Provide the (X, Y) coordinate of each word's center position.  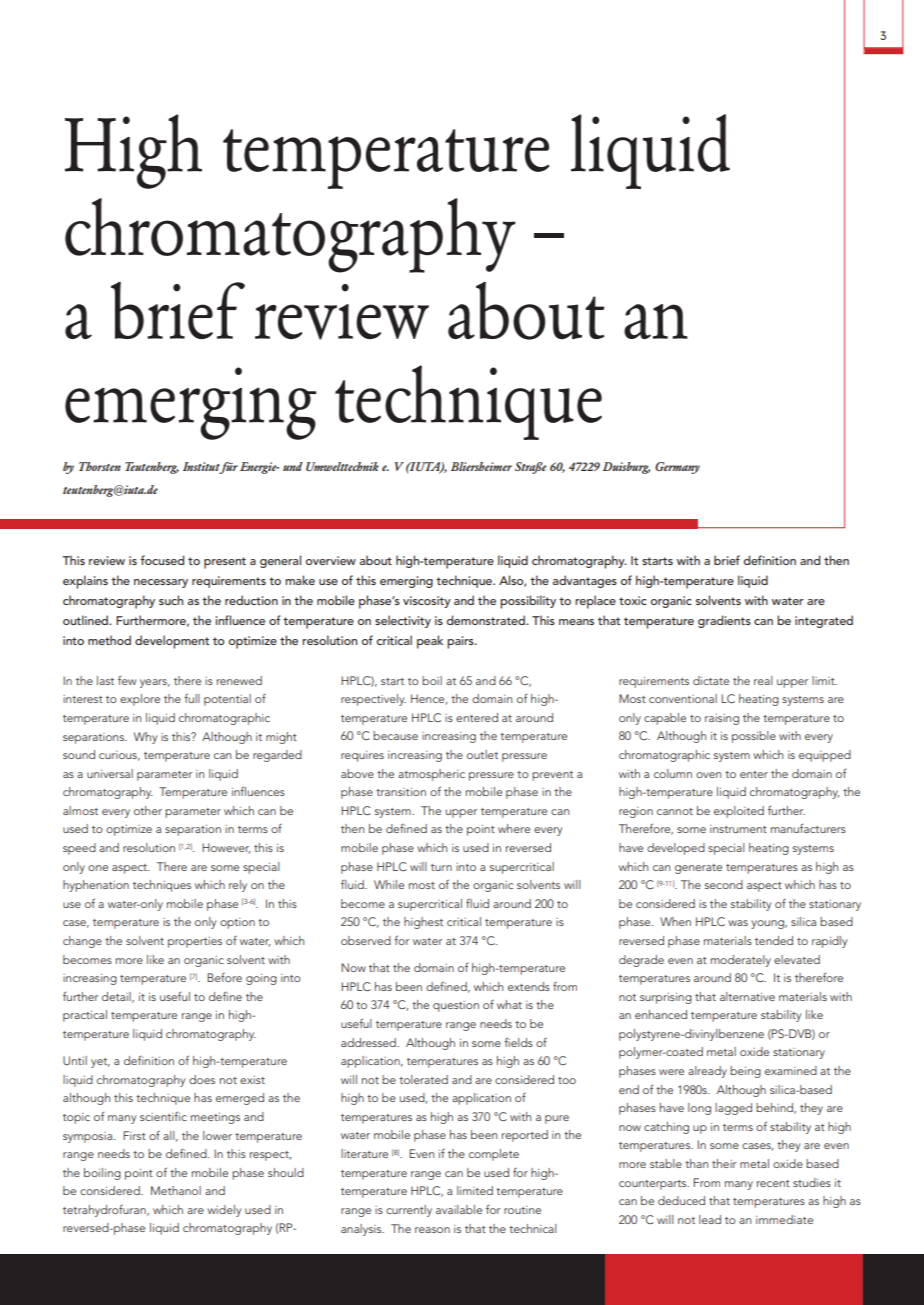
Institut (202, 468)
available (459, 1209)
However (226, 848)
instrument (738, 829)
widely (224, 1211)
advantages (585, 581)
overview (331, 560)
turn (441, 867)
